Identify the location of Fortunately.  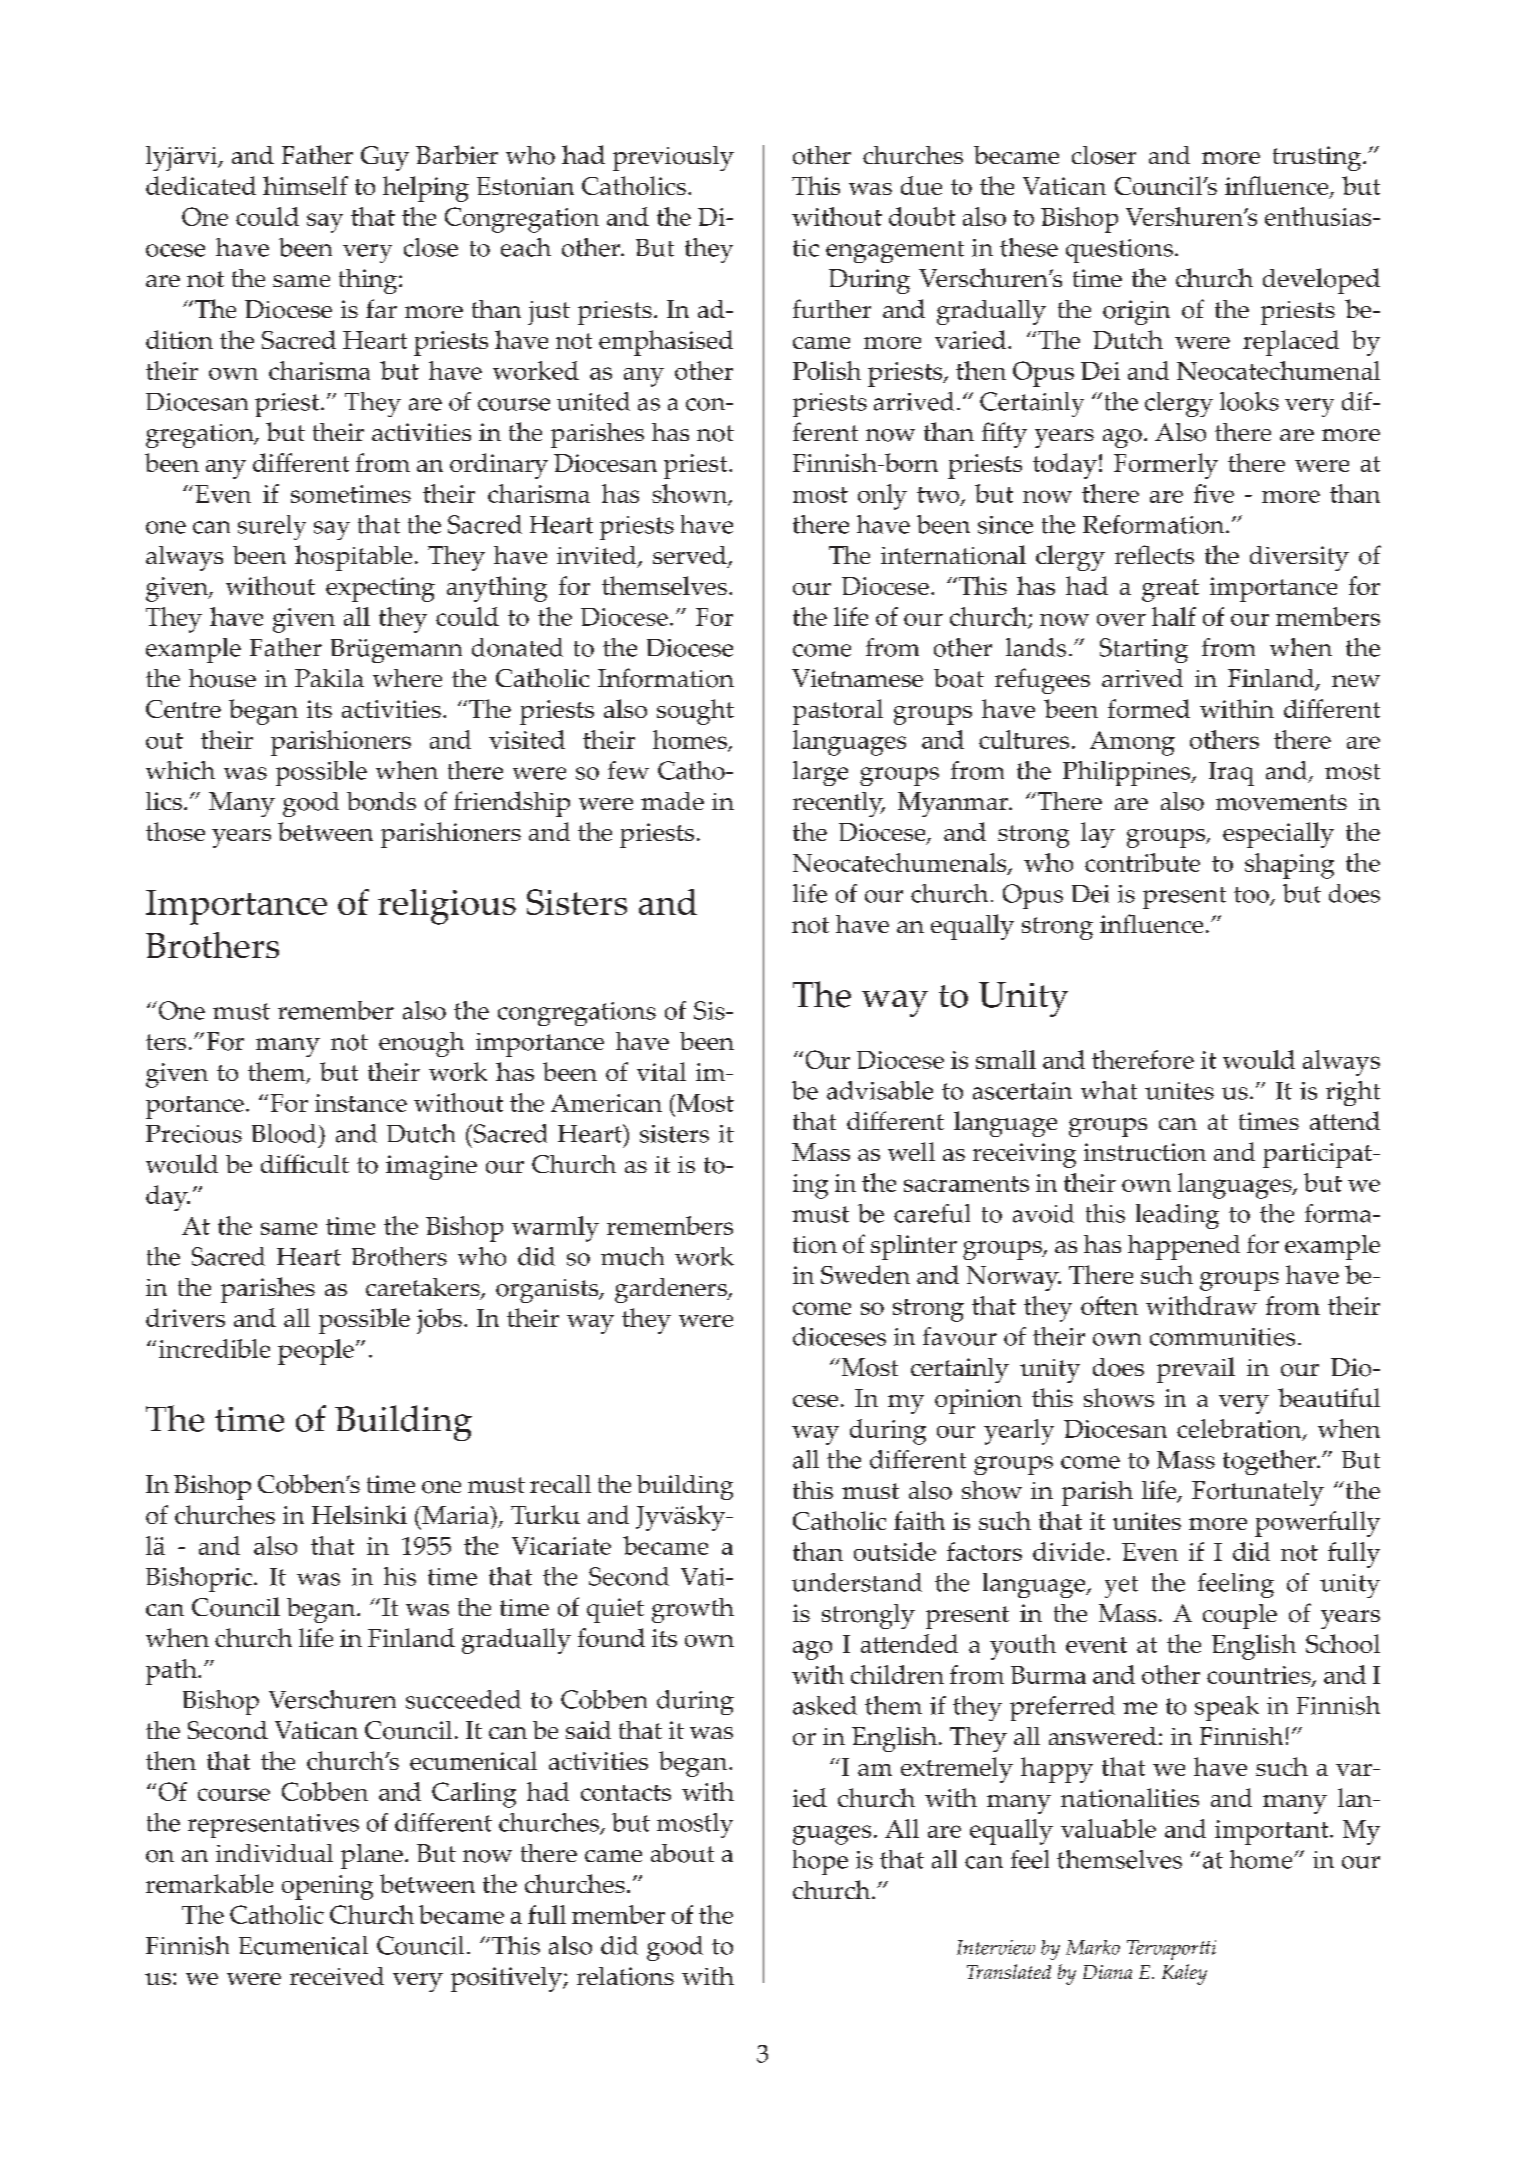
(1258, 1493).
